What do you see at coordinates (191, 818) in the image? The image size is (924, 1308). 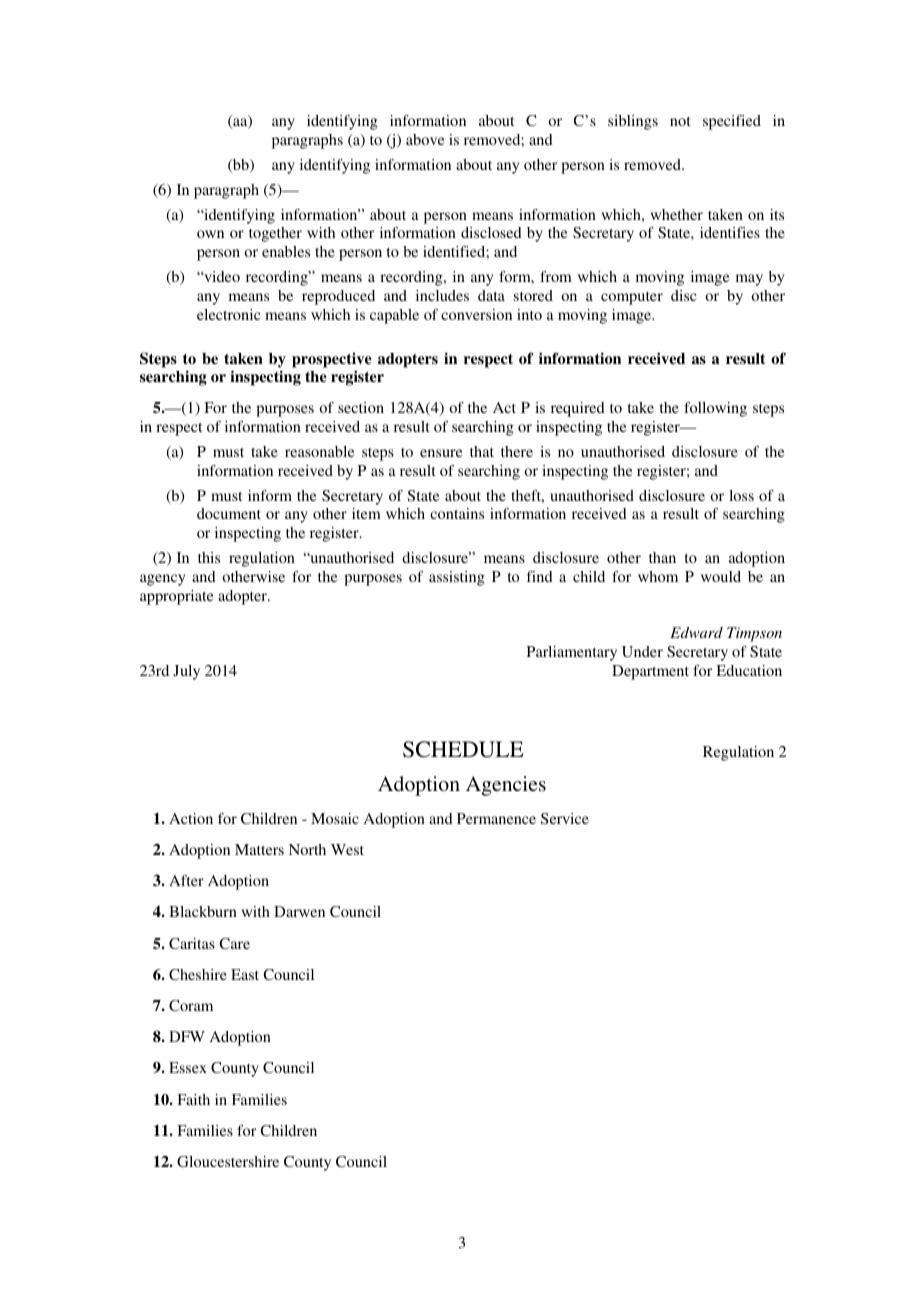 I see `Action` at bounding box center [191, 818].
